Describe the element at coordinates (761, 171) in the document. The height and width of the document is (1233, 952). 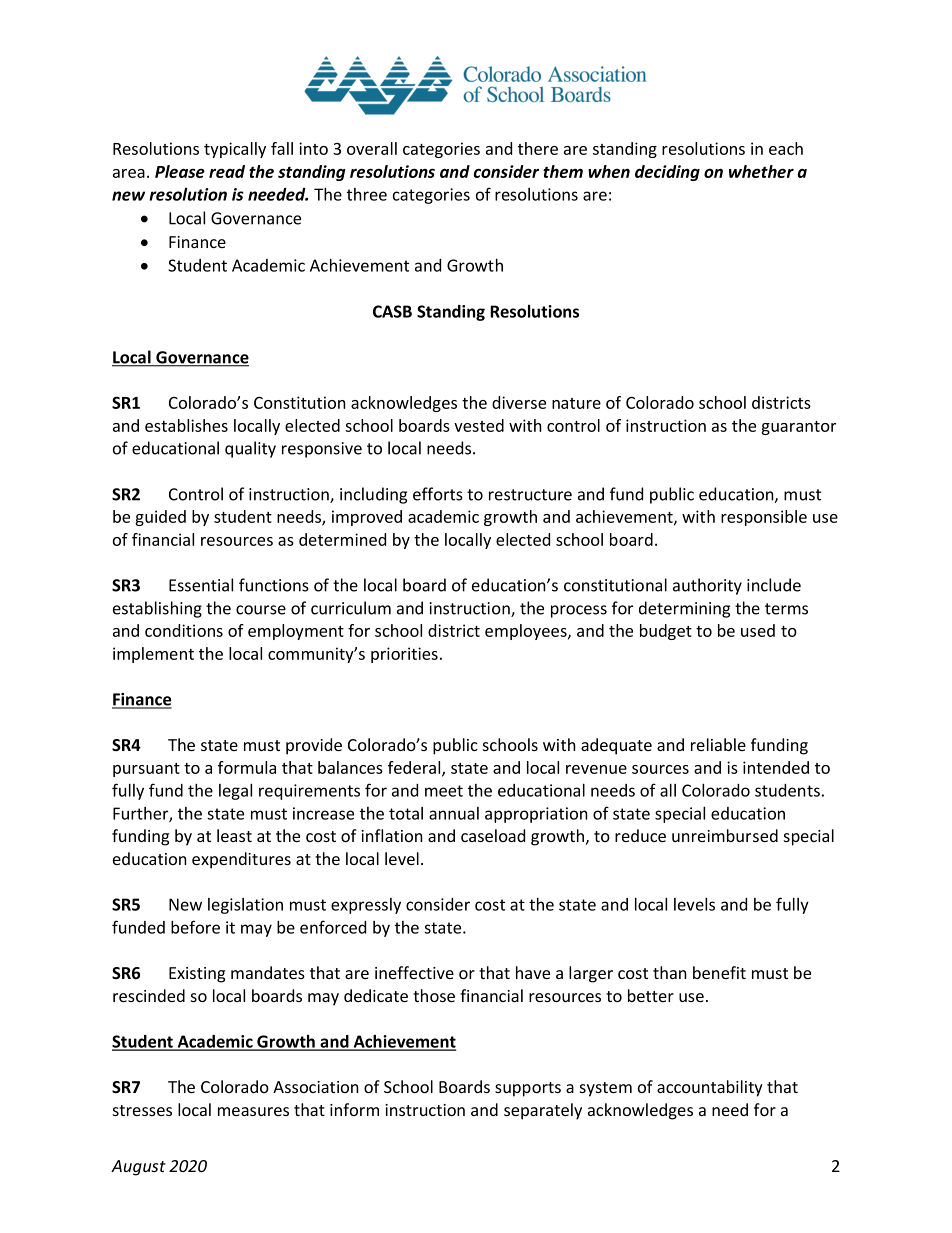
I see `whether` at that location.
